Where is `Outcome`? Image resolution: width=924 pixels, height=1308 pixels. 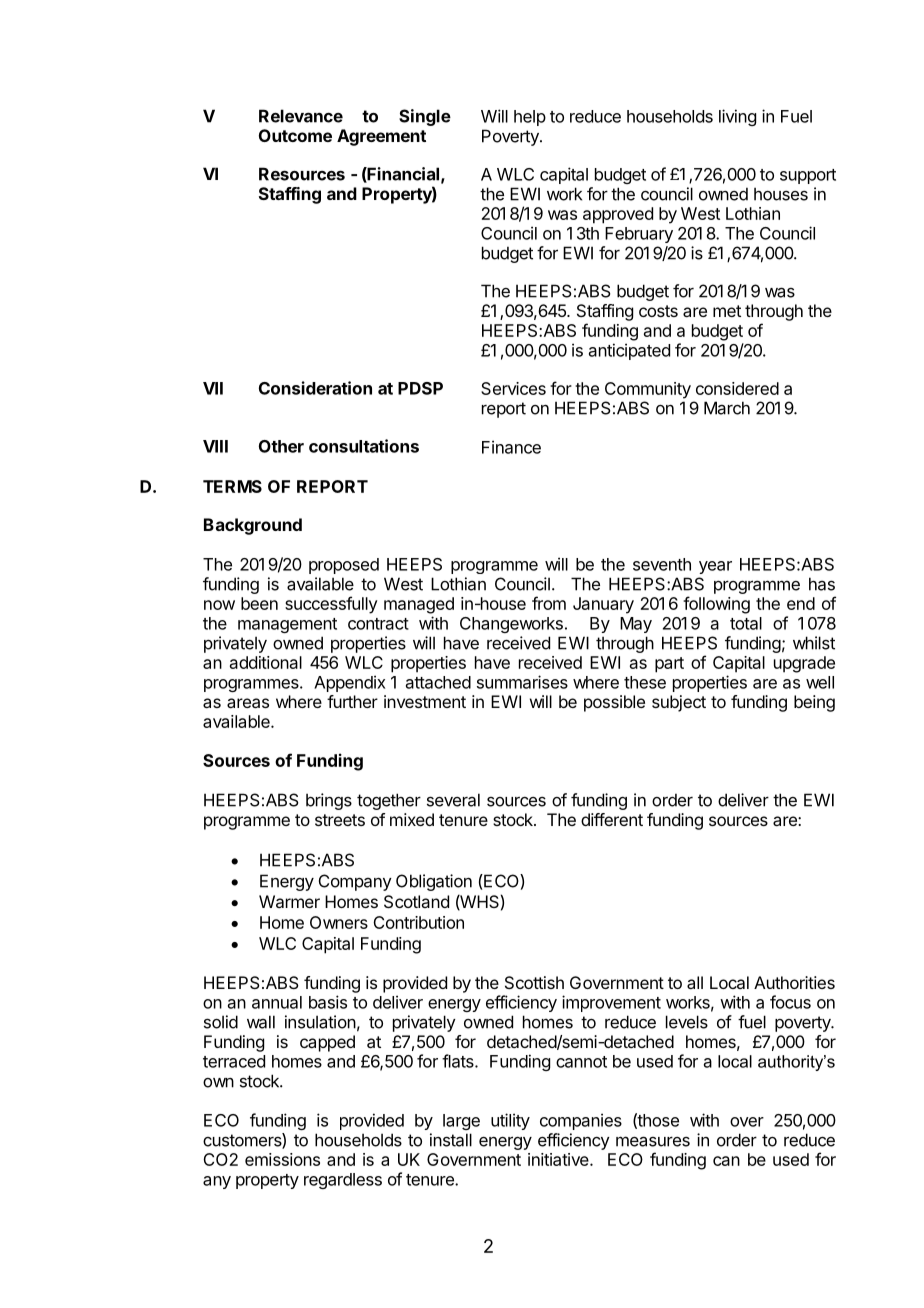
Outcome is located at coordinates (295, 135).
